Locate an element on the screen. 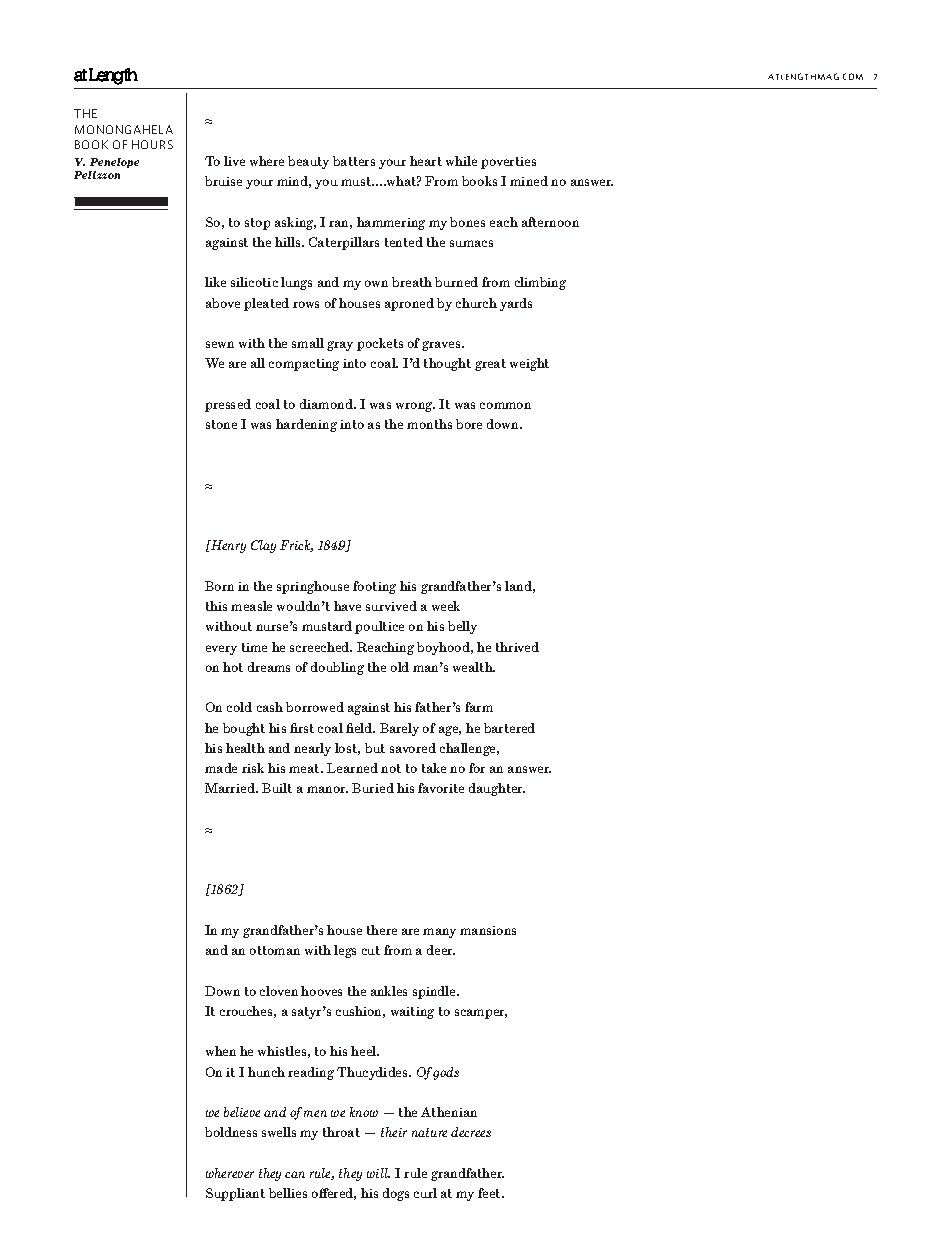  mined is located at coordinates (529, 181).
